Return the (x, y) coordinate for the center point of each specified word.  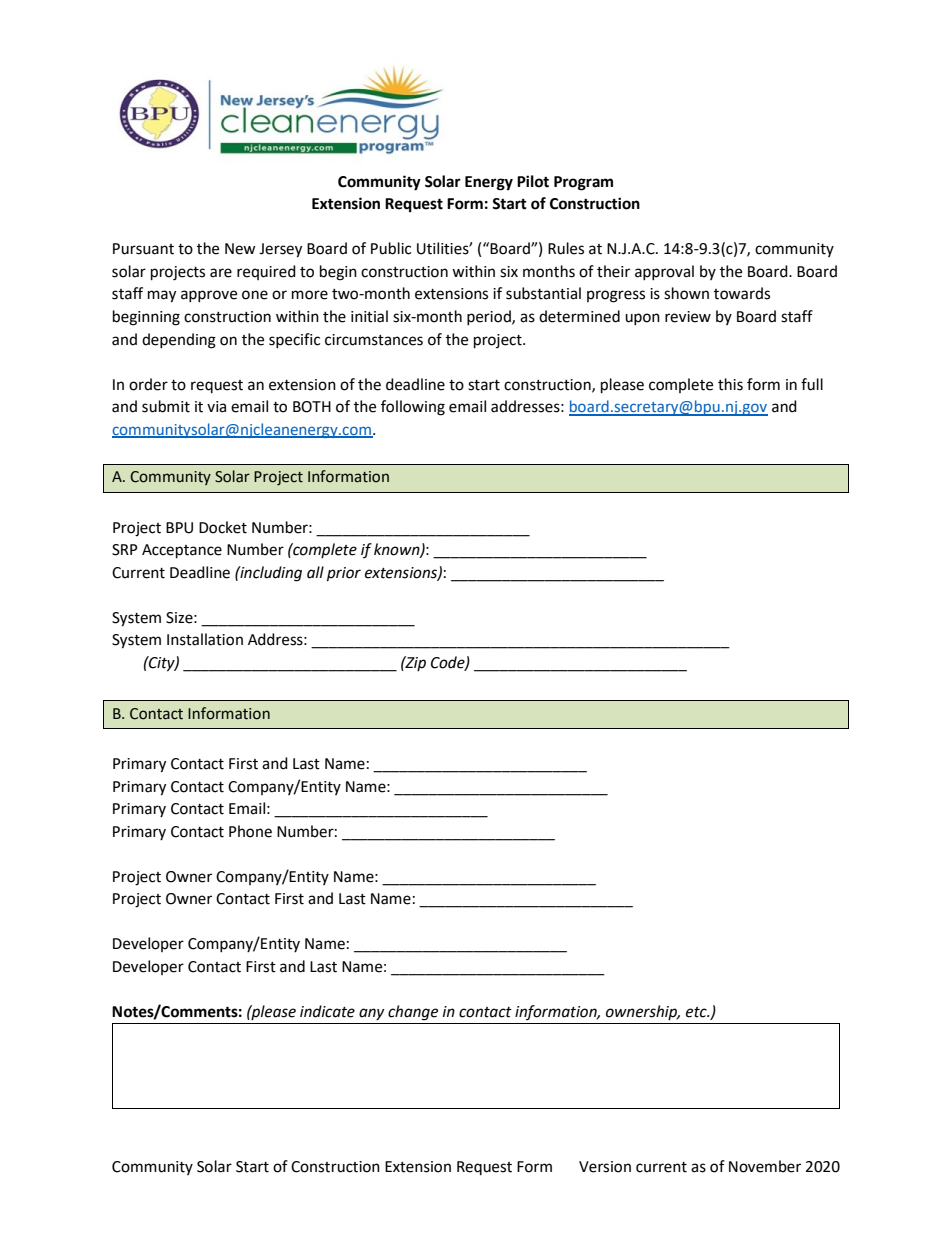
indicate (327, 1011)
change (413, 1013)
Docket (223, 527)
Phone (250, 831)
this (730, 384)
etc (697, 1012)
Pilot (533, 181)
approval (664, 272)
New (240, 249)
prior (344, 574)
